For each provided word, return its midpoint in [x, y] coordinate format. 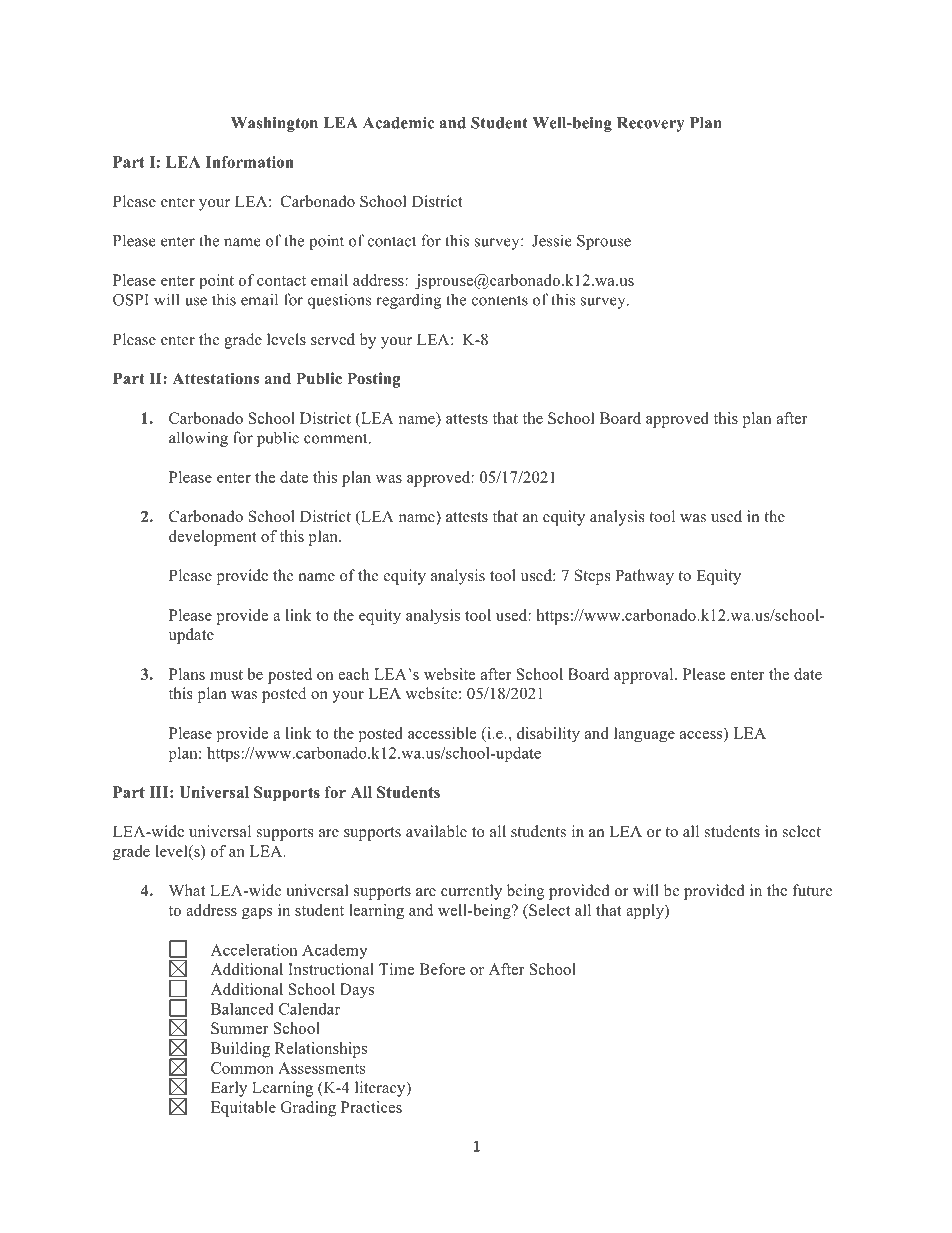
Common [242, 1068]
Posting [374, 380]
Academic [398, 123]
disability [548, 735]
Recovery [651, 124]
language [644, 735]
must [226, 675]
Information [249, 162]
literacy [381, 1089]
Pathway [644, 577]
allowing [198, 439]
